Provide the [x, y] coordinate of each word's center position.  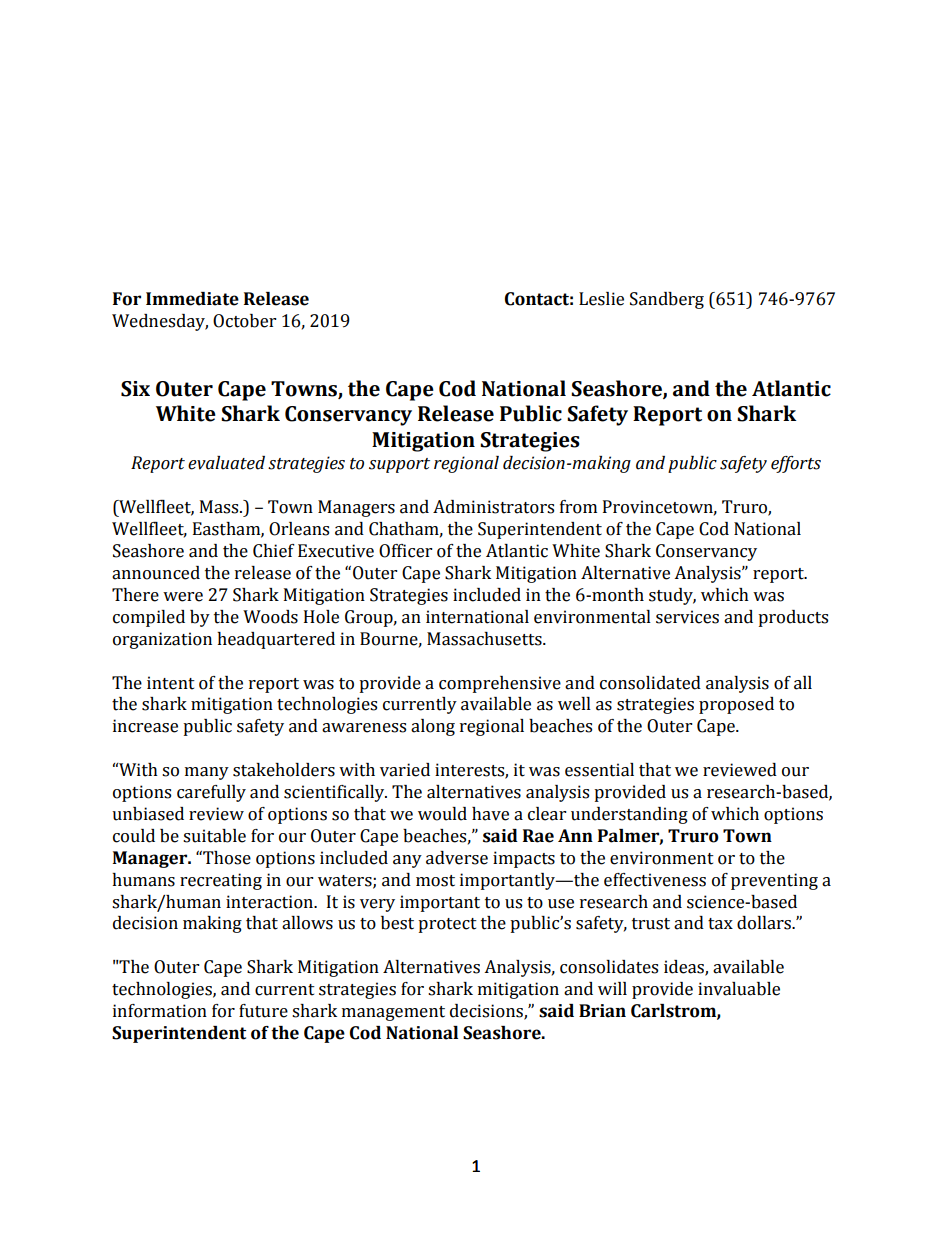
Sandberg [667, 300]
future [263, 1011]
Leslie [601, 299]
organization [162, 640]
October [244, 321]
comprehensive [500, 684]
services [687, 617]
